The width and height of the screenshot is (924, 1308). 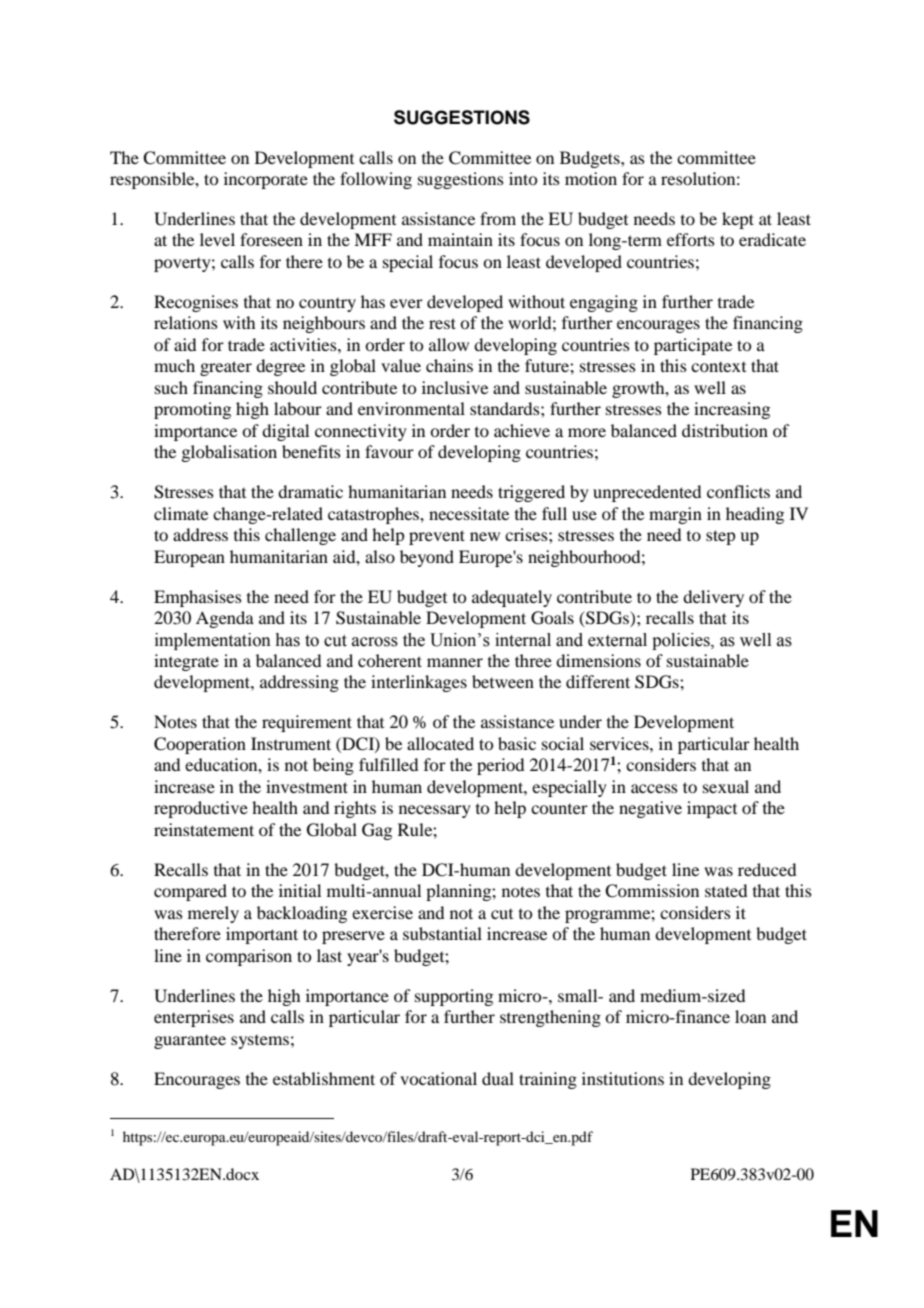 What do you see at coordinates (204, 829) in the screenshot?
I see `reinstatement` at bounding box center [204, 829].
